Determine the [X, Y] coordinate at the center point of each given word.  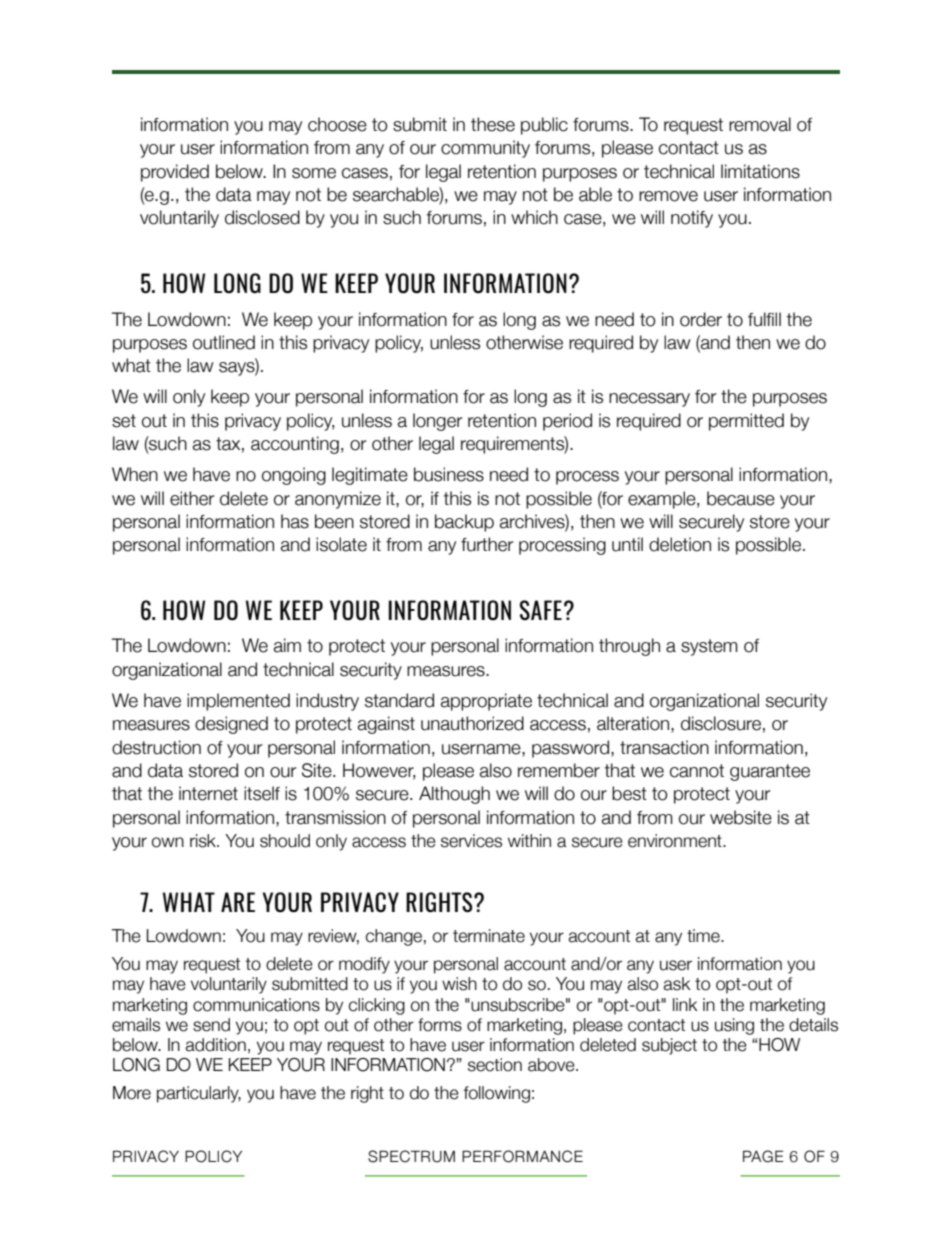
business [449, 474]
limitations [760, 171]
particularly [199, 1094]
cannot [697, 771]
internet [208, 793]
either [192, 498]
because [741, 498]
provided [175, 173]
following [497, 1094]
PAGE [763, 1156]
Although [454, 795]
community [485, 149]
